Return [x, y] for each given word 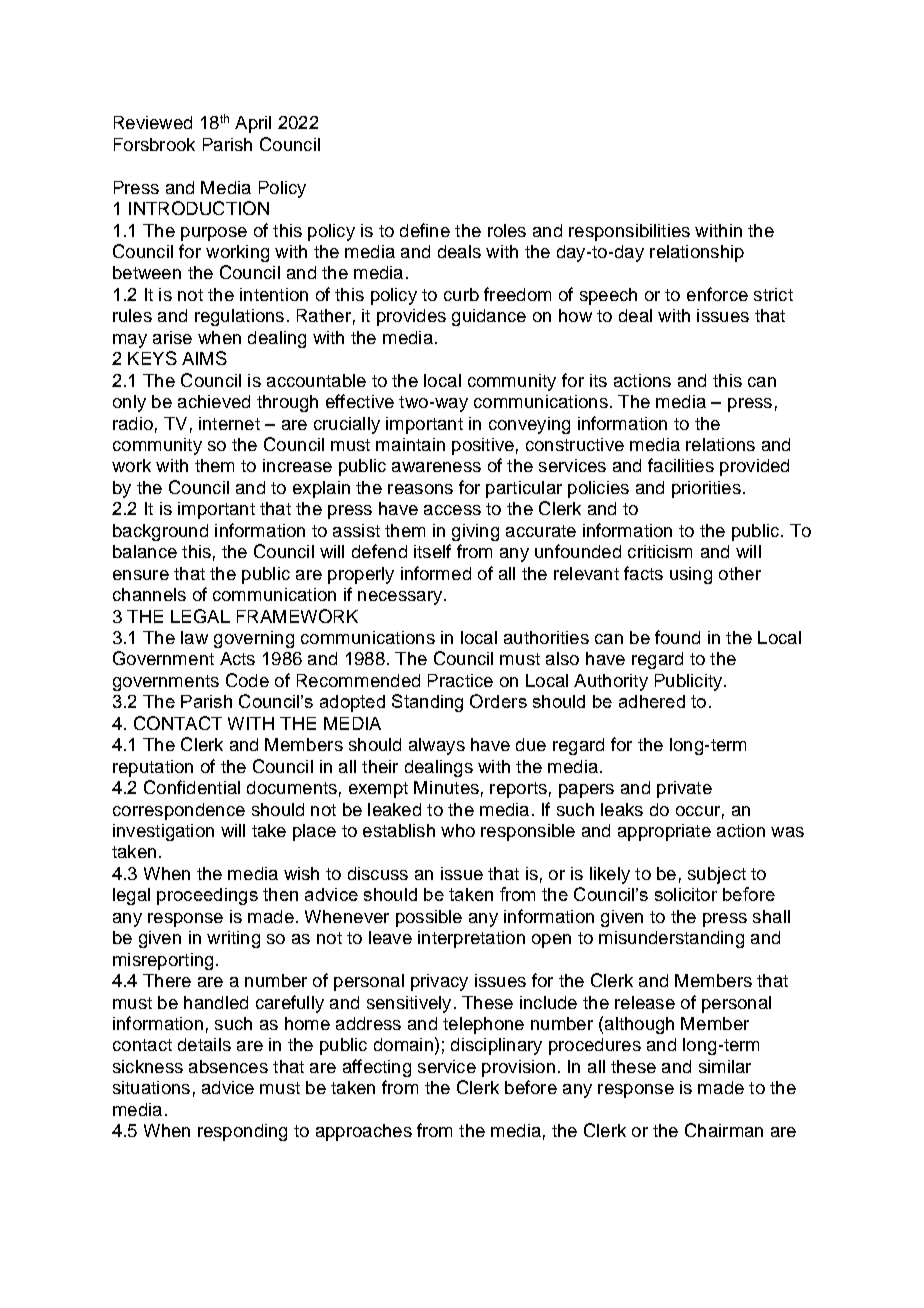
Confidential [192, 787]
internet [229, 423]
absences [228, 1066]
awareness [436, 467]
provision [518, 1068]
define [425, 230]
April [253, 124]
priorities [706, 489]
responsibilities [629, 232]
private [684, 789]
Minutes [446, 787]
